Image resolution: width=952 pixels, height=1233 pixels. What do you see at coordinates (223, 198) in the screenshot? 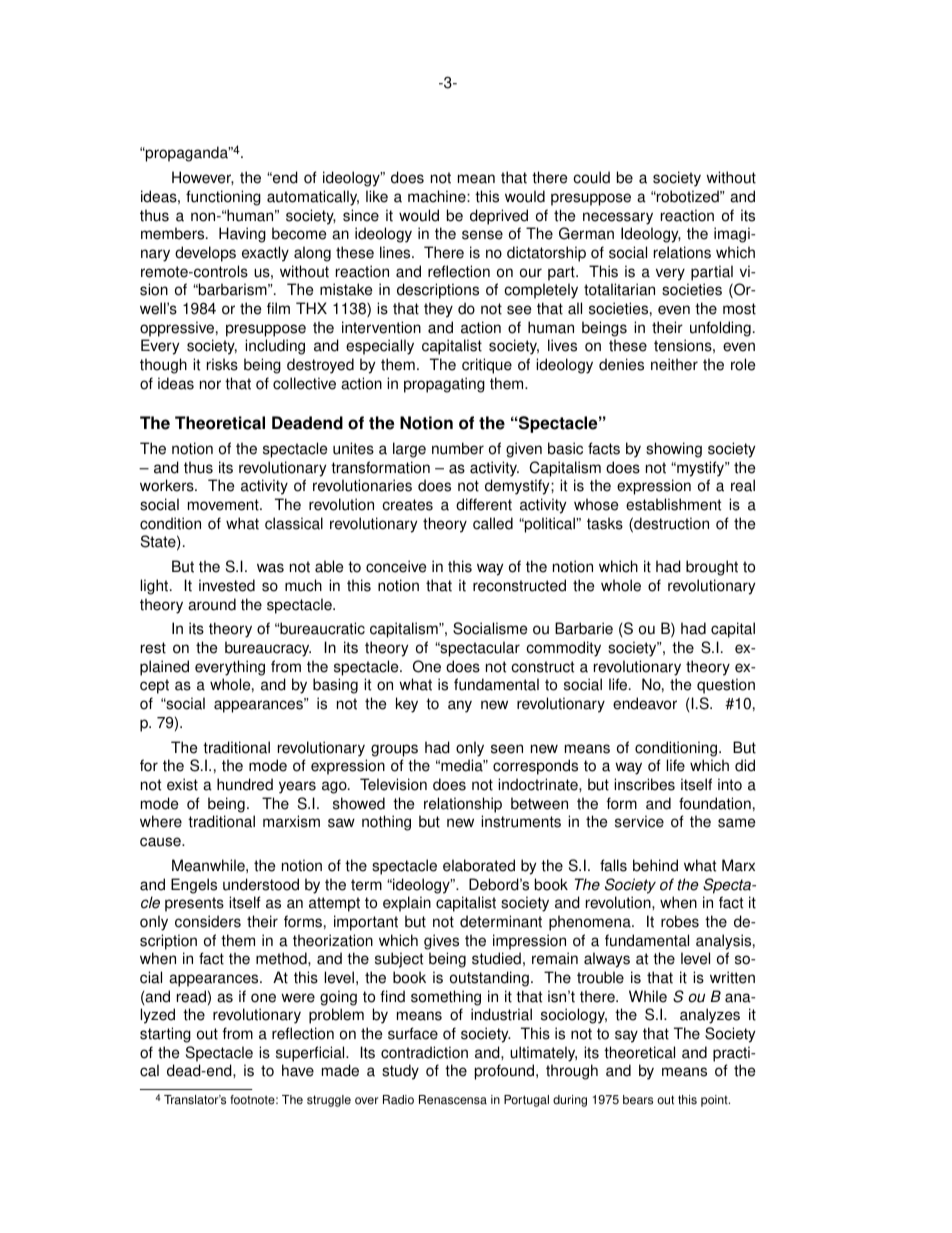
I see `functioning` at bounding box center [223, 198].
